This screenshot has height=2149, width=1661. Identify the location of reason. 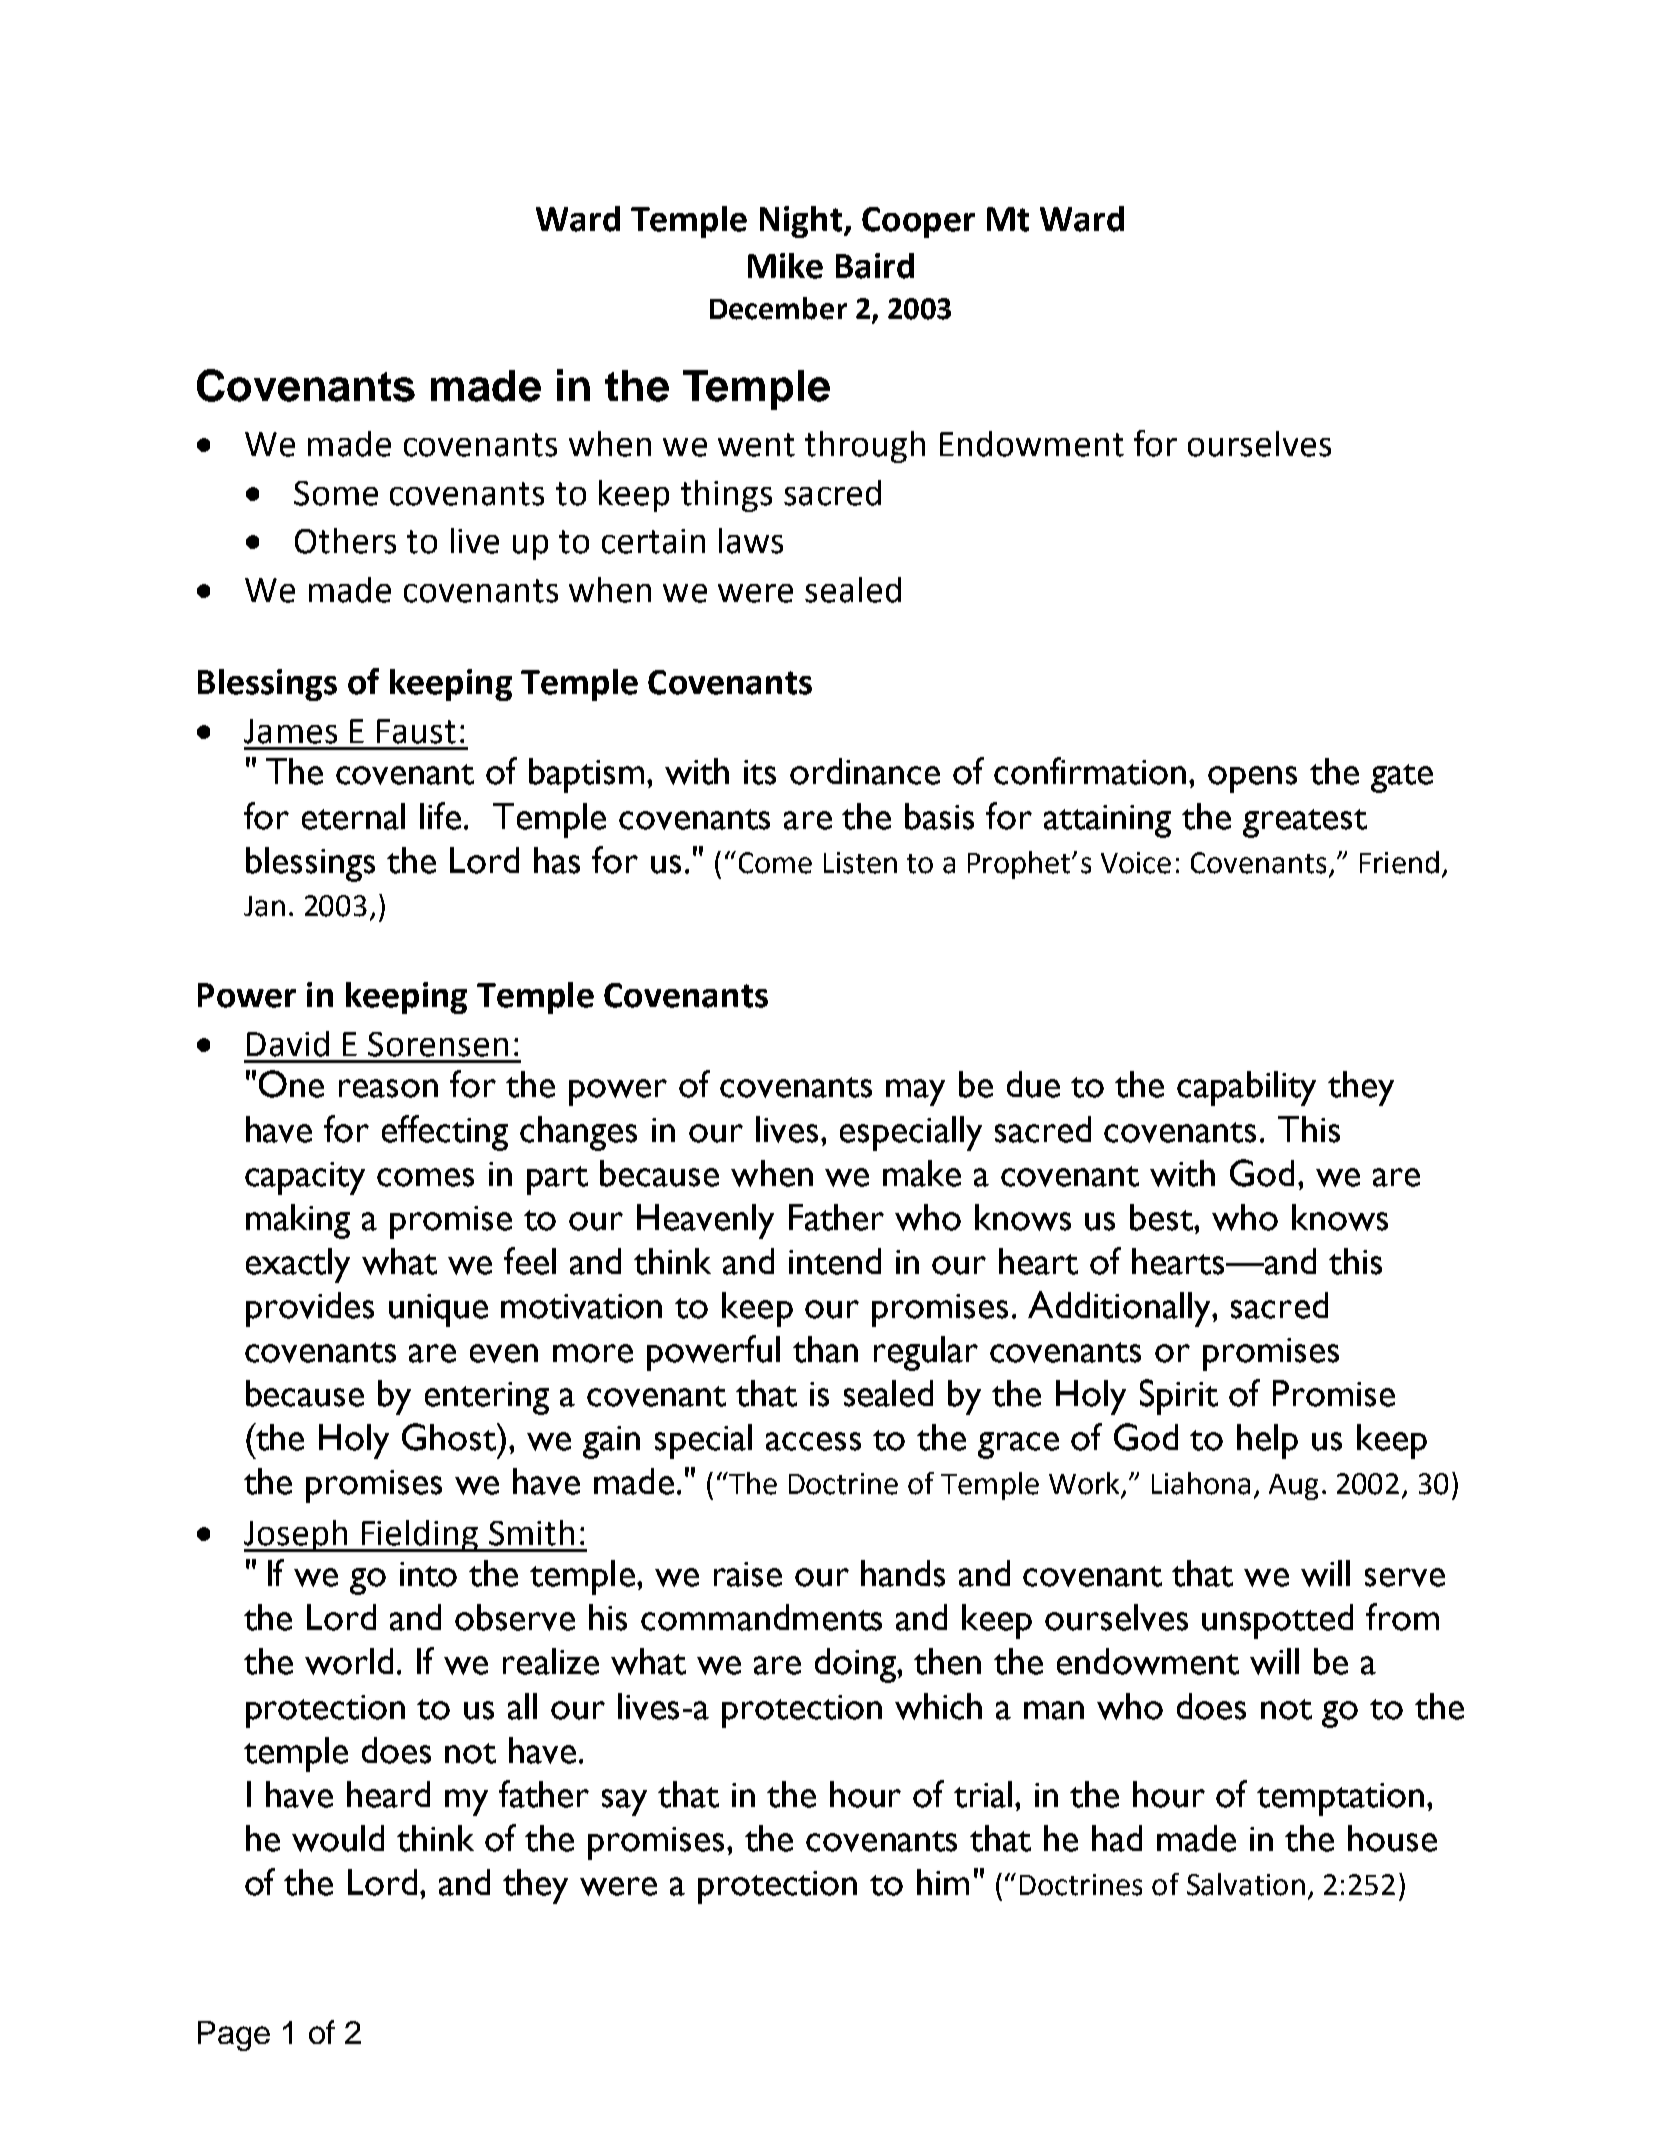
(388, 1088).
